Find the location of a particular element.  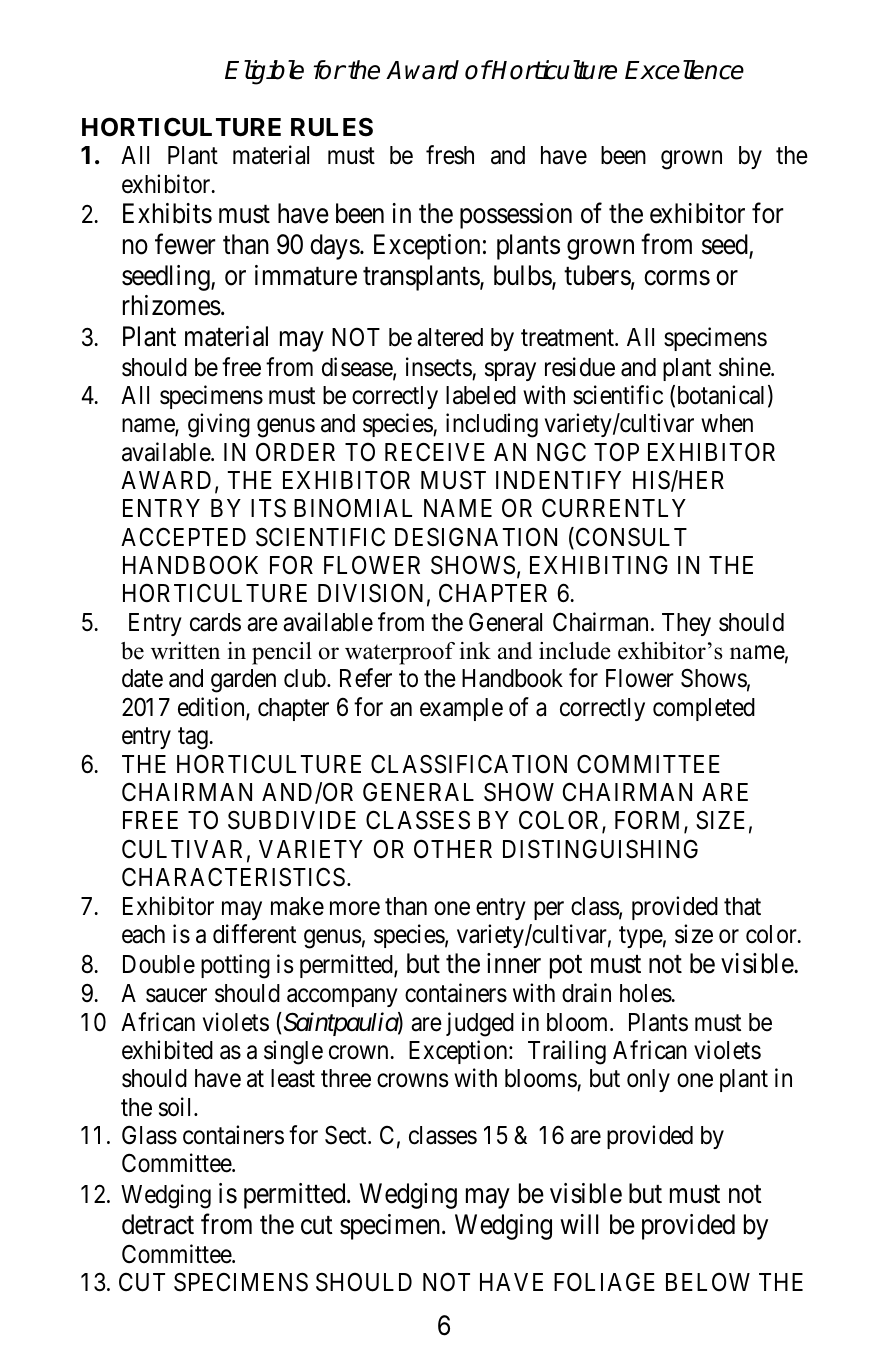

will is located at coordinates (579, 1224).
